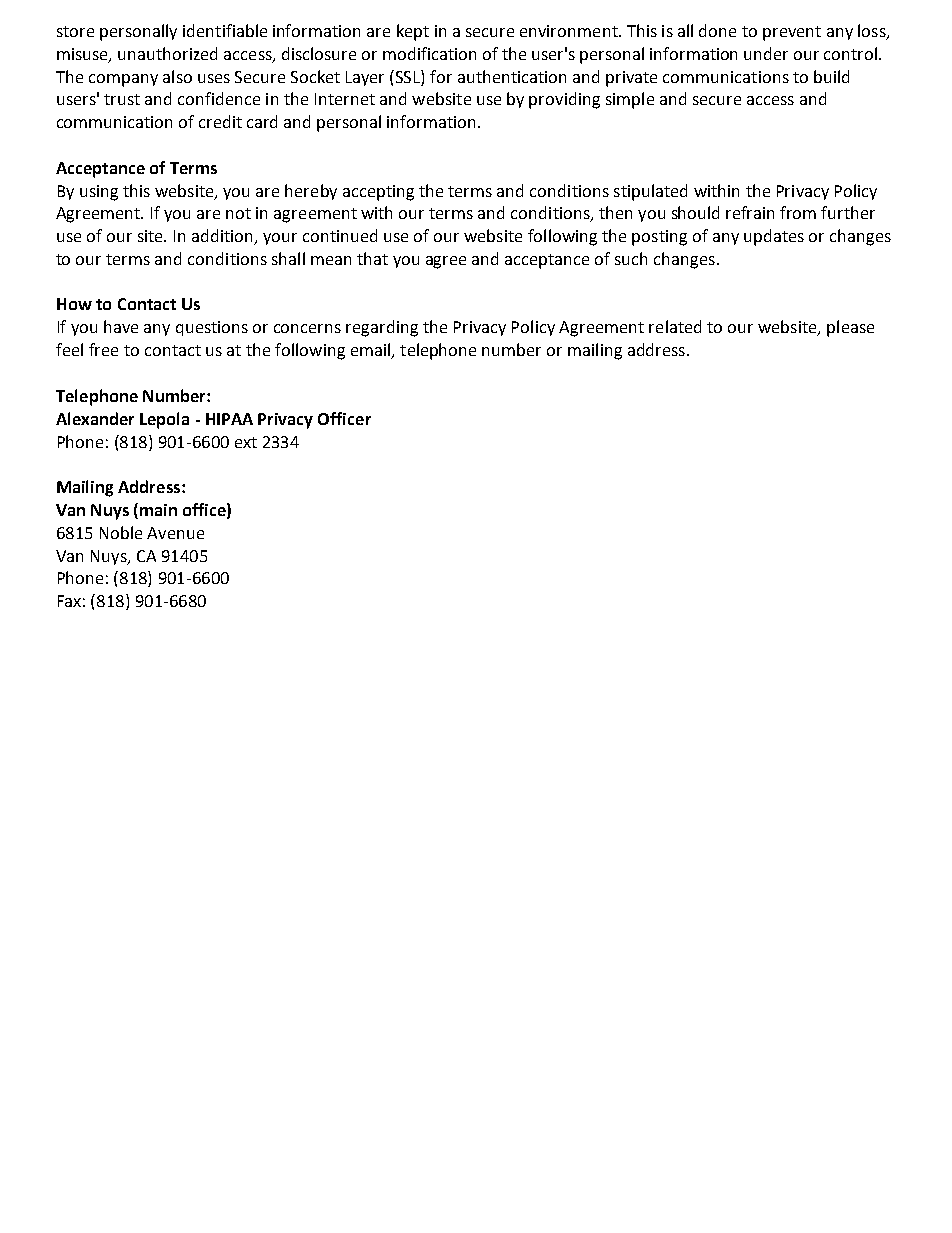 The image size is (952, 1233). I want to click on ext, so click(246, 442).
